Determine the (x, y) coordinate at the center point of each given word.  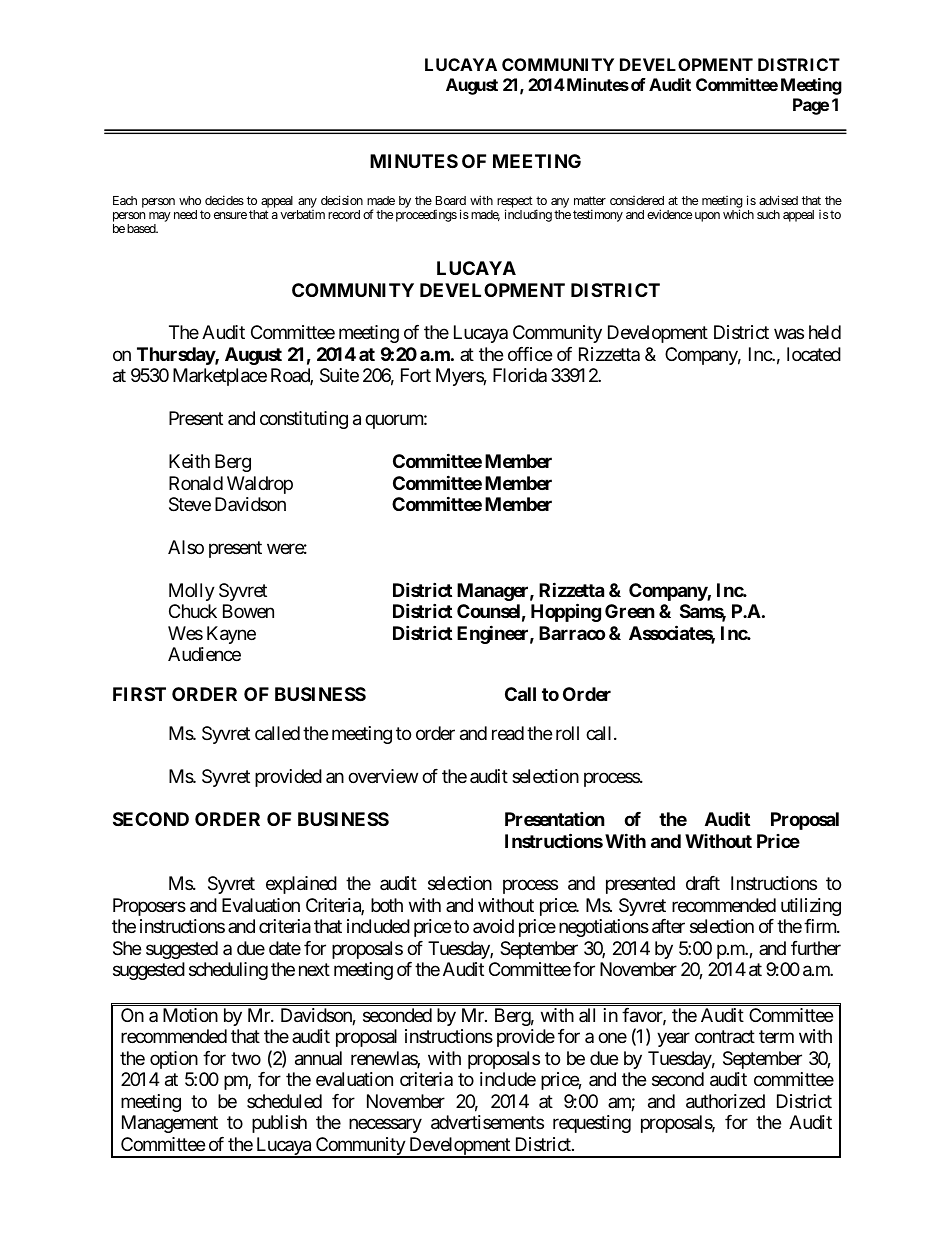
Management (170, 1124)
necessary (385, 1126)
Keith (189, 461)
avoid (493, 926)
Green (630, 611)
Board (451, 200)
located (814, 354)
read (508, 733)
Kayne (231, 635)
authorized (725, 1101)
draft (703, 883)
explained (301, 885)
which (738, 214)
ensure (230, 215)
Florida (520, 375)
